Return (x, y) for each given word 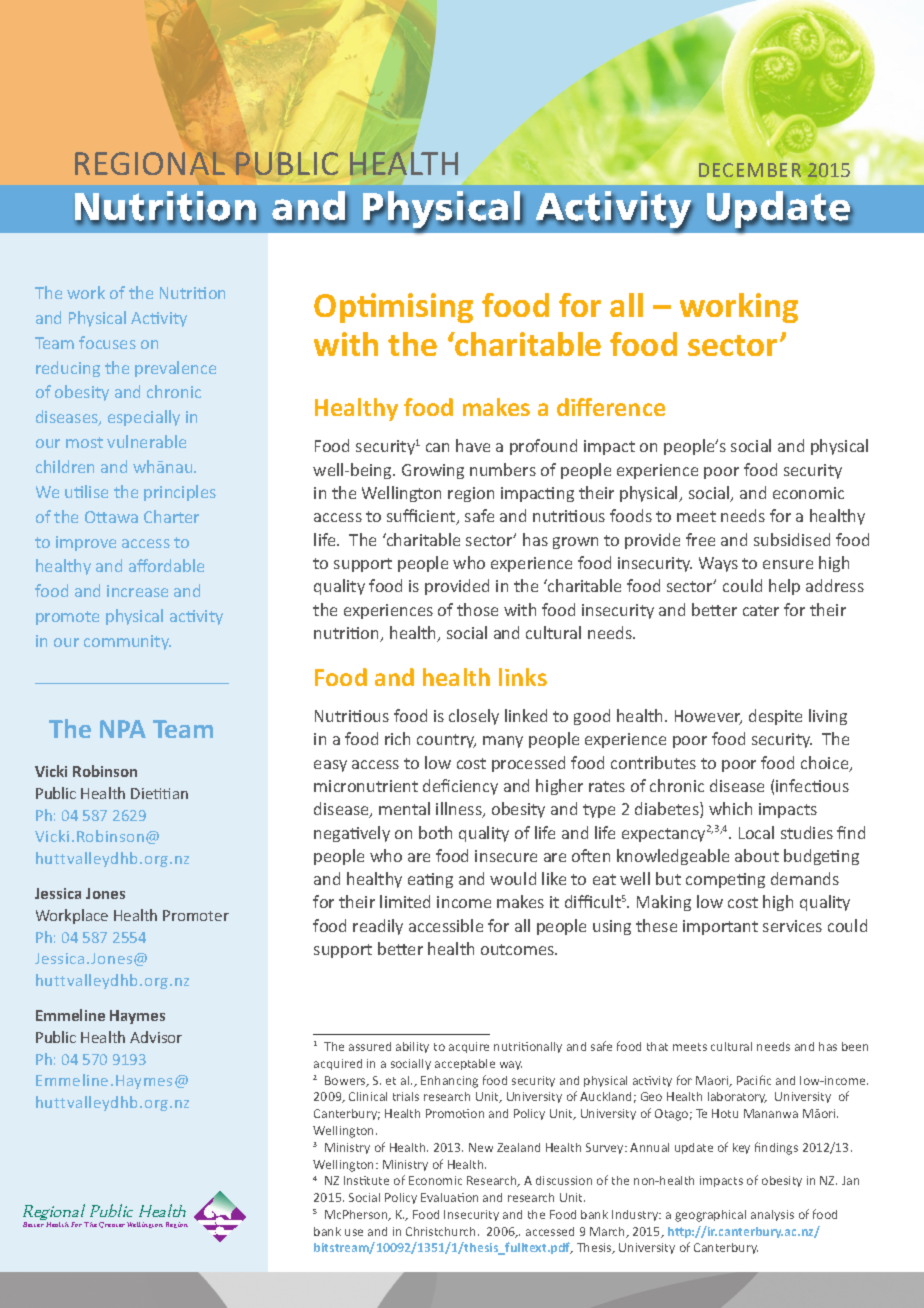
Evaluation (449, 1197)
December (750, 170)
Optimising (393, 308)
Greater (112, 1225)
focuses (107, 342)
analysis (772, 1215)
